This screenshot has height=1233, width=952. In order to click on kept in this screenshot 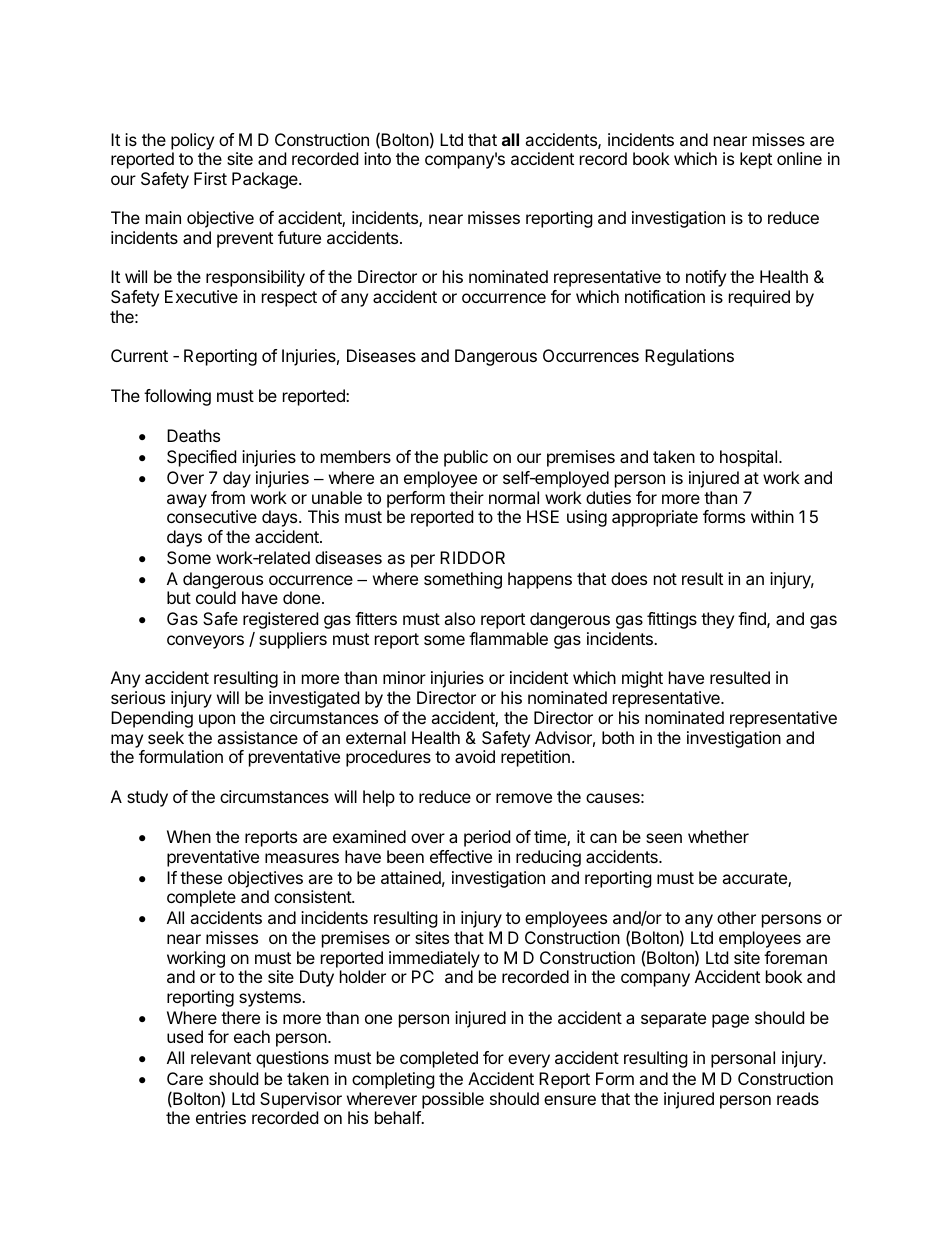, I will do `click(756, 160)`.
